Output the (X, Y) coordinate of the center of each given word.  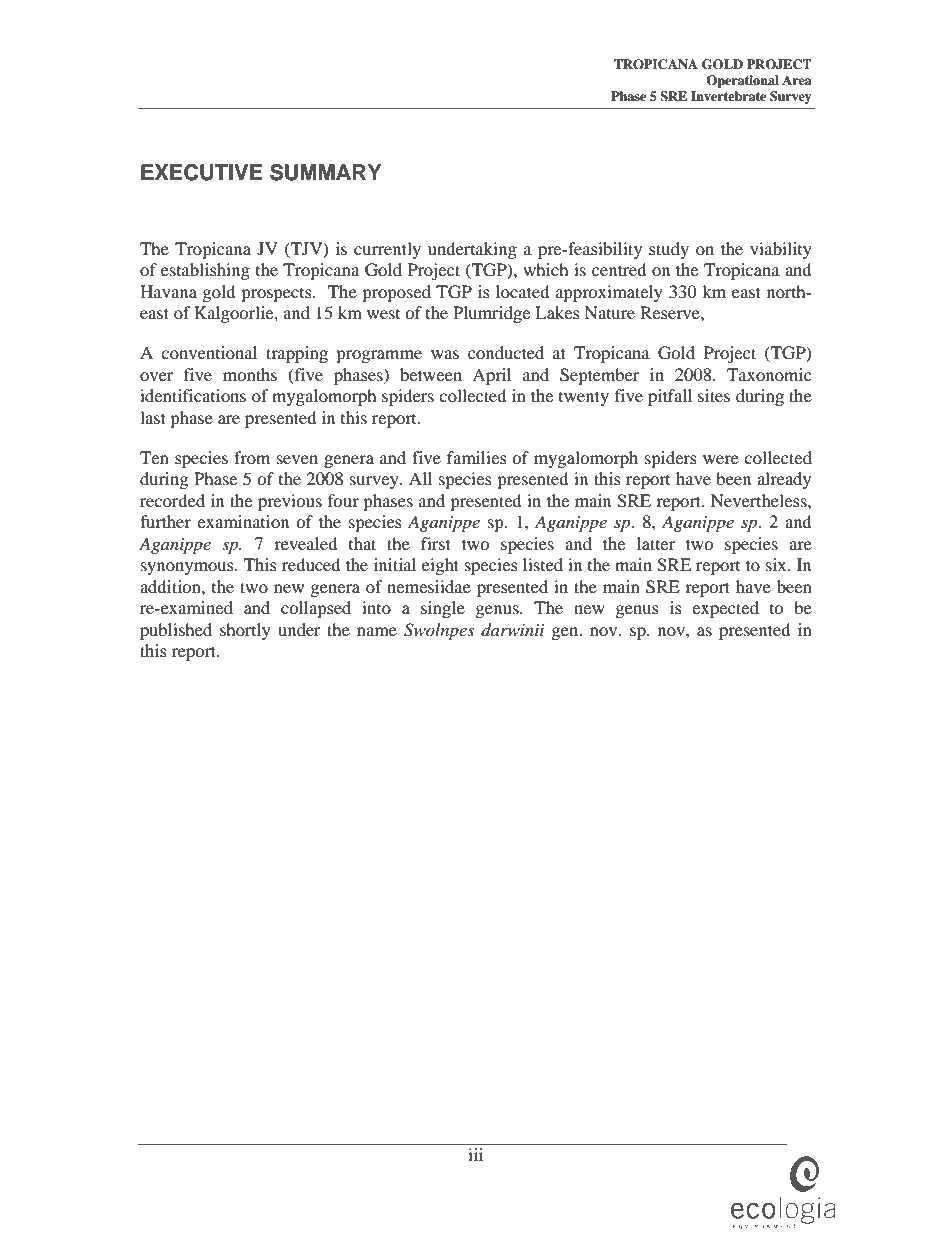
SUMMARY (326, 172)
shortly (245, 631)
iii (475, 1154)
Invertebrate (728, 96)
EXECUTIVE (202, 172)
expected (725, 609)
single (443, 609)
